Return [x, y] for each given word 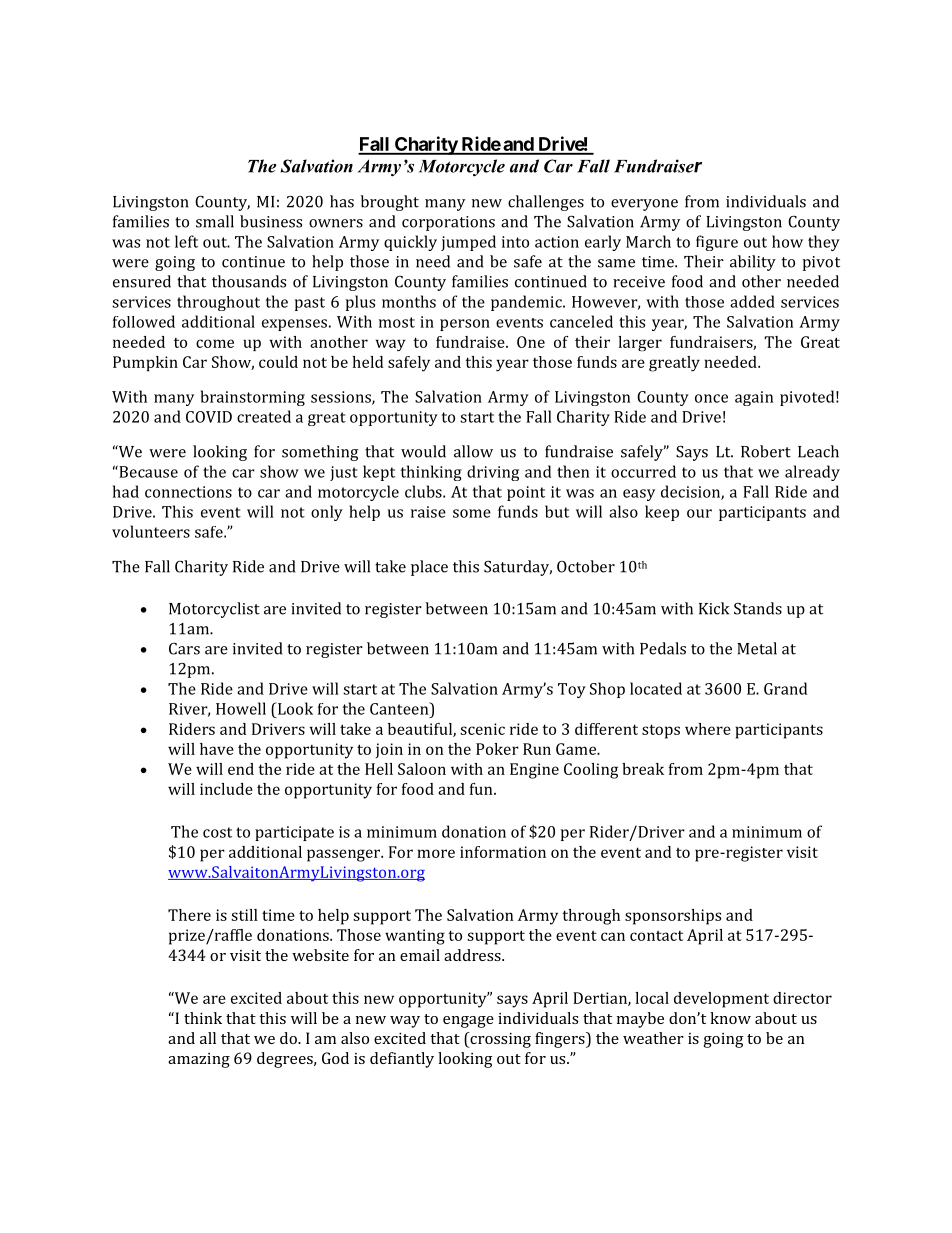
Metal [757, 648]
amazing [199, 1060]
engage [468, 1022]
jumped [468, 243]
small [215, 221]
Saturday [518, 568]
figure [717, 243]
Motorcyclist [214, 610]
